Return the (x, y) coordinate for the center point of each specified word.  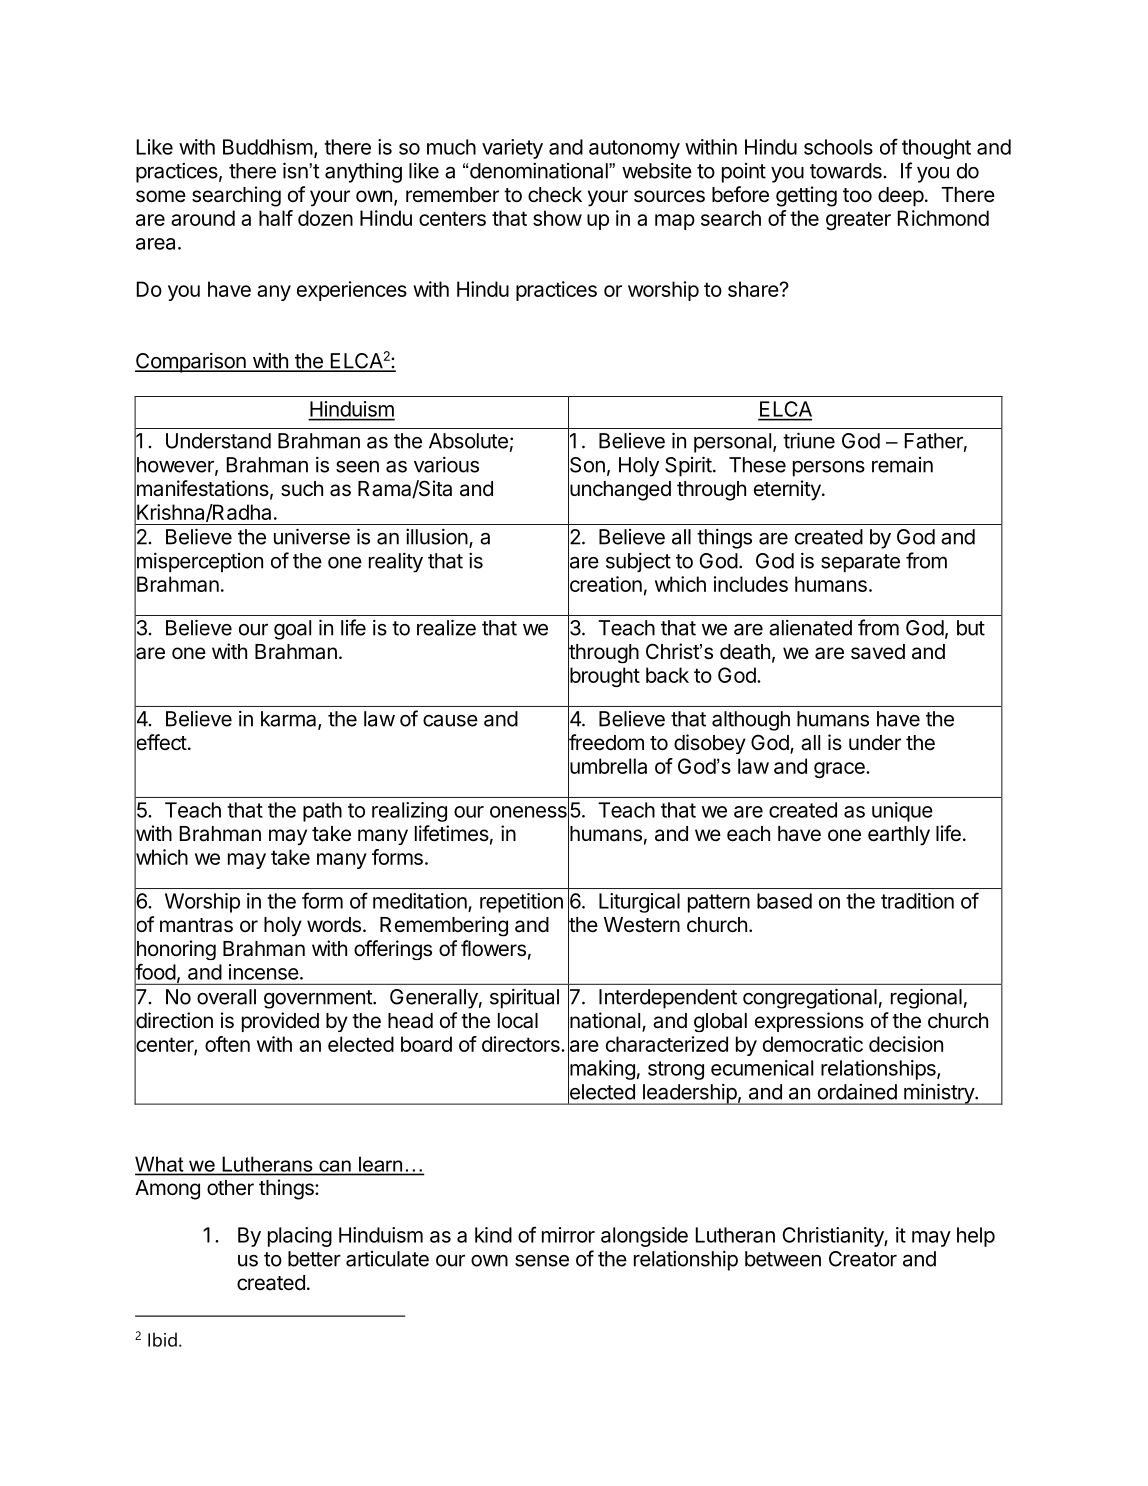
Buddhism (268, 147)
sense (542, 1261)
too (857, 195)
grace (840, 770)
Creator (863, 1259)
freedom (606, 743)
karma (290, 720)
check (555, 195)
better (314, 1259)
